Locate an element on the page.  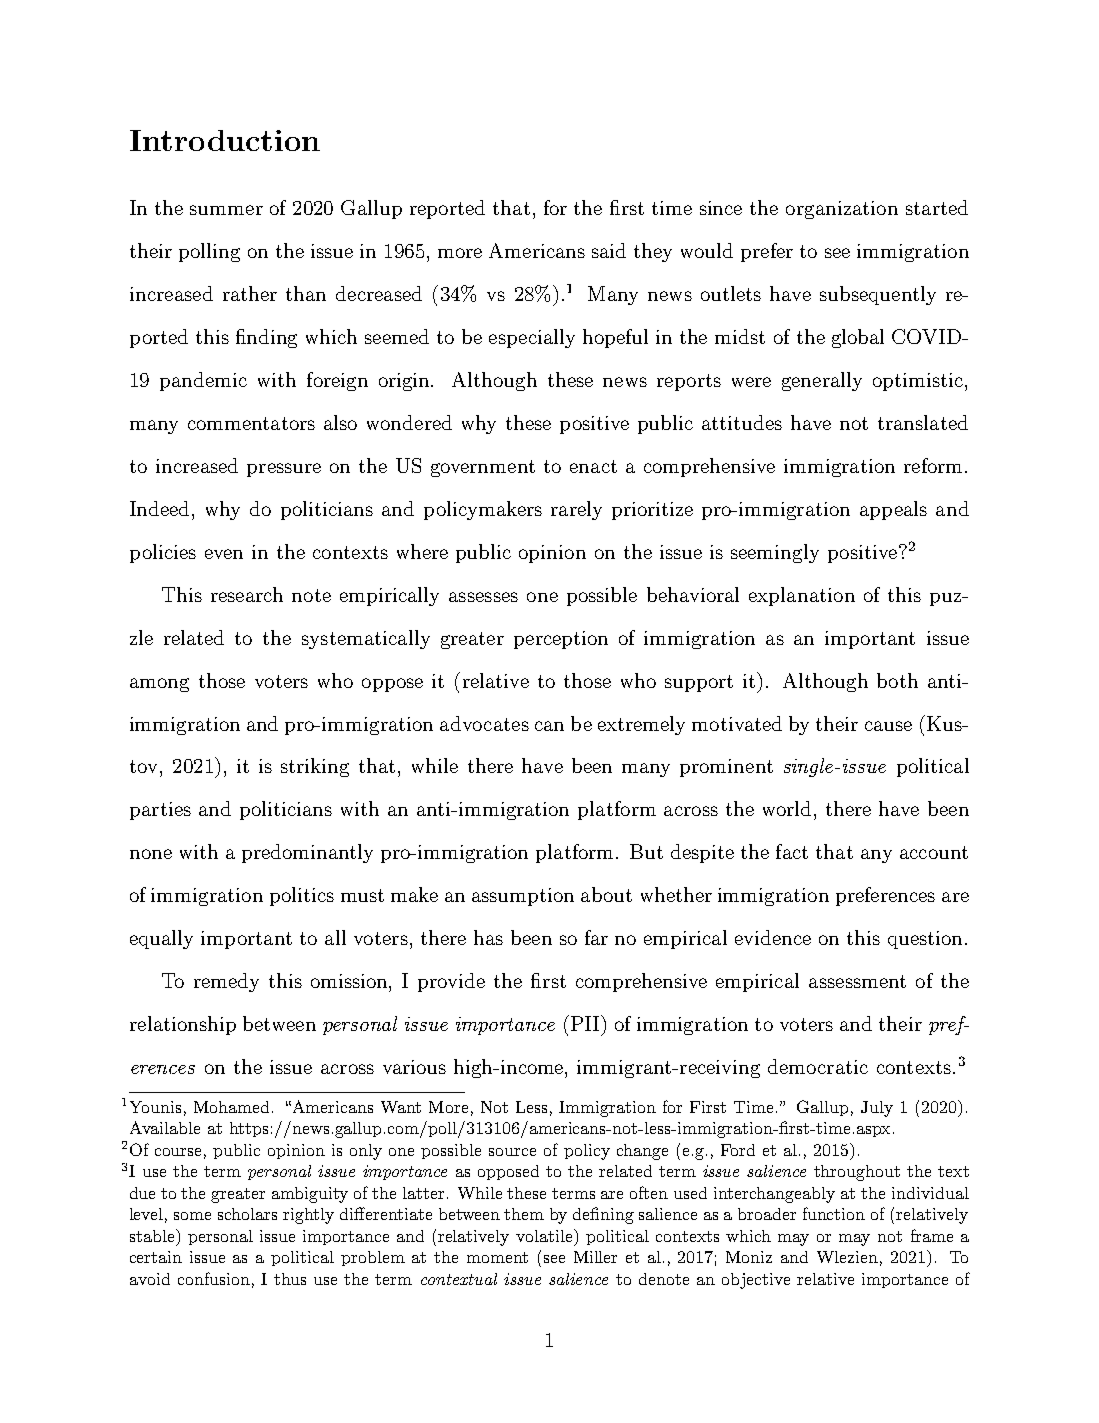
organization is located at coordinates (842, 210).
